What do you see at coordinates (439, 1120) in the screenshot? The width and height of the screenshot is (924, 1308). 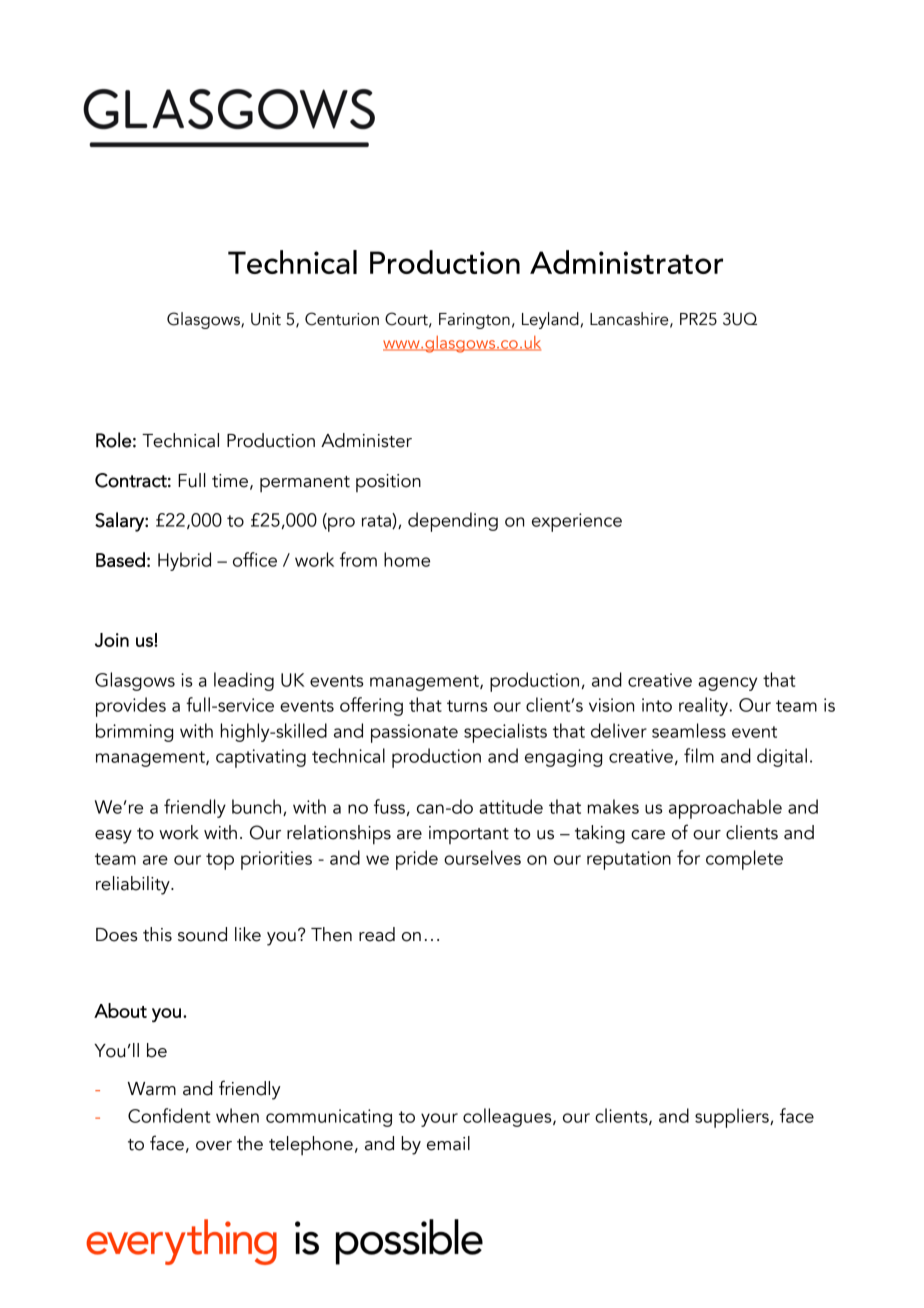 I see `your` at bounding box center [439, 1120].
